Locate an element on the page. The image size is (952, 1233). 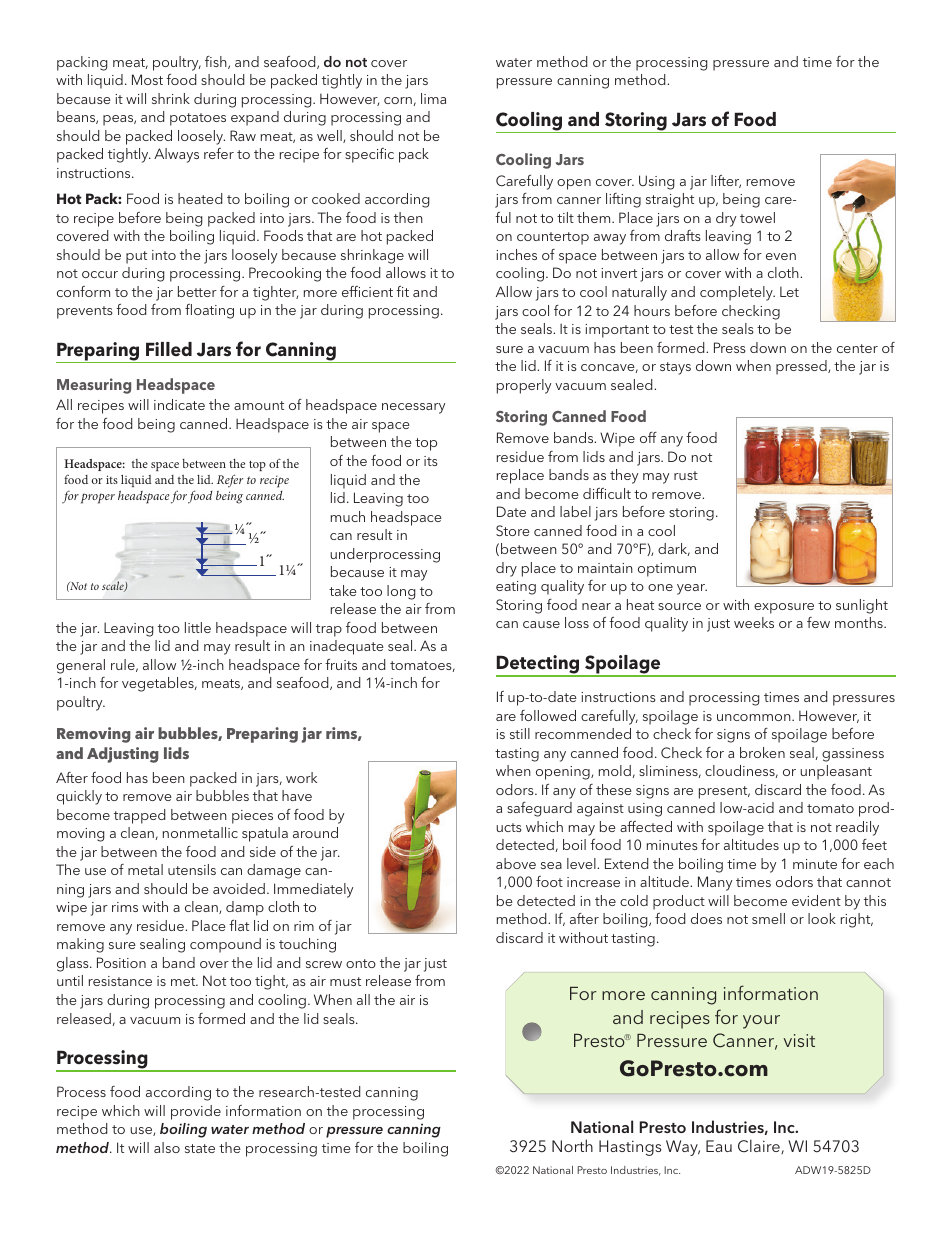
weeks is located at coordinates (754, 622).
